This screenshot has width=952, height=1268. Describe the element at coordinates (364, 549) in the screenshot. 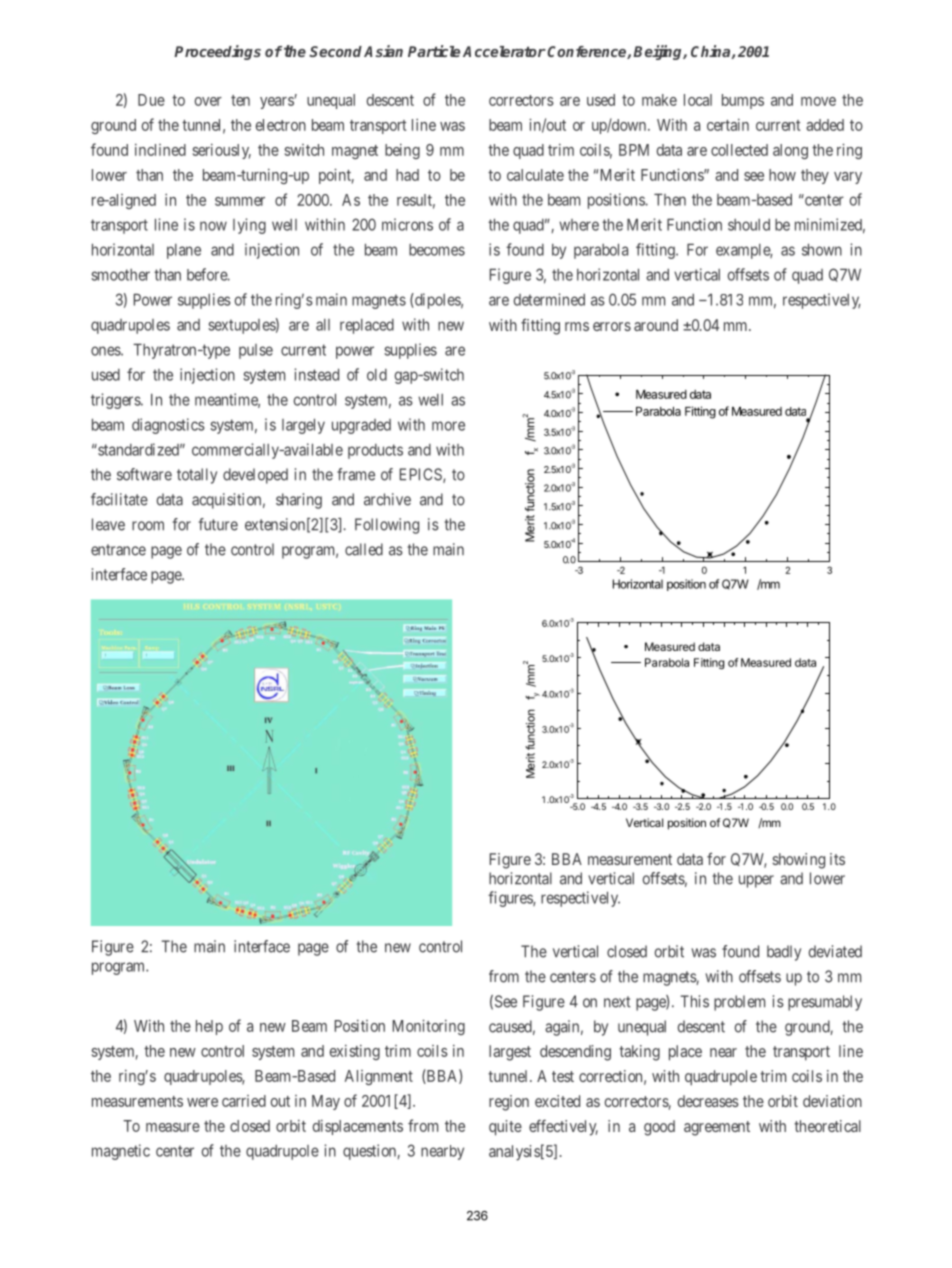

I see `called` at that location.
